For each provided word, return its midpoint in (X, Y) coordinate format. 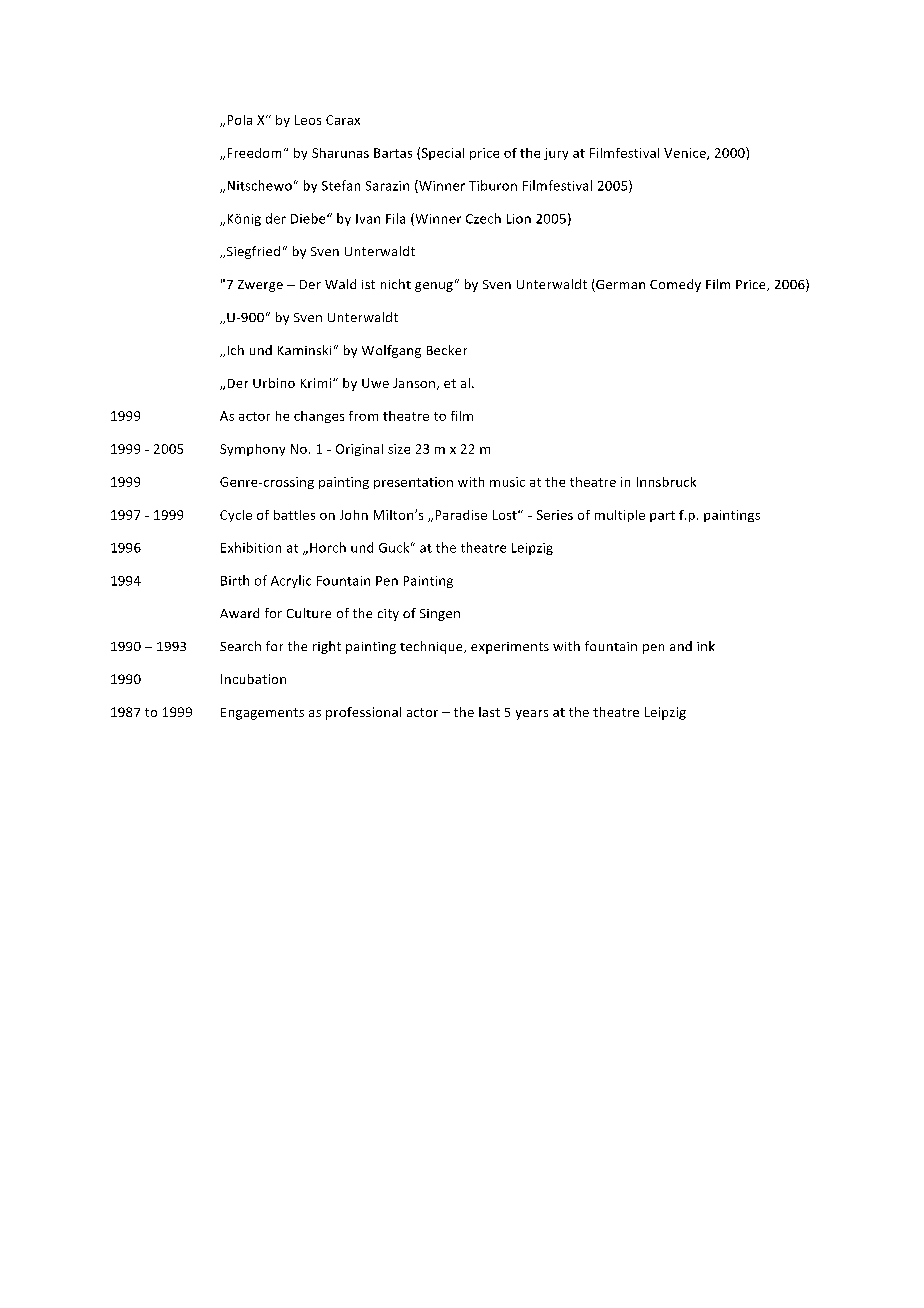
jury (556, 154)
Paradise (461, 515)
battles (294, 515)
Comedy (675, 285)
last (489, 712)
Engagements (262, 714)
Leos (308, 120)
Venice (686, 154)
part (662, 516)
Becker (447, 350)
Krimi (317, 383)
